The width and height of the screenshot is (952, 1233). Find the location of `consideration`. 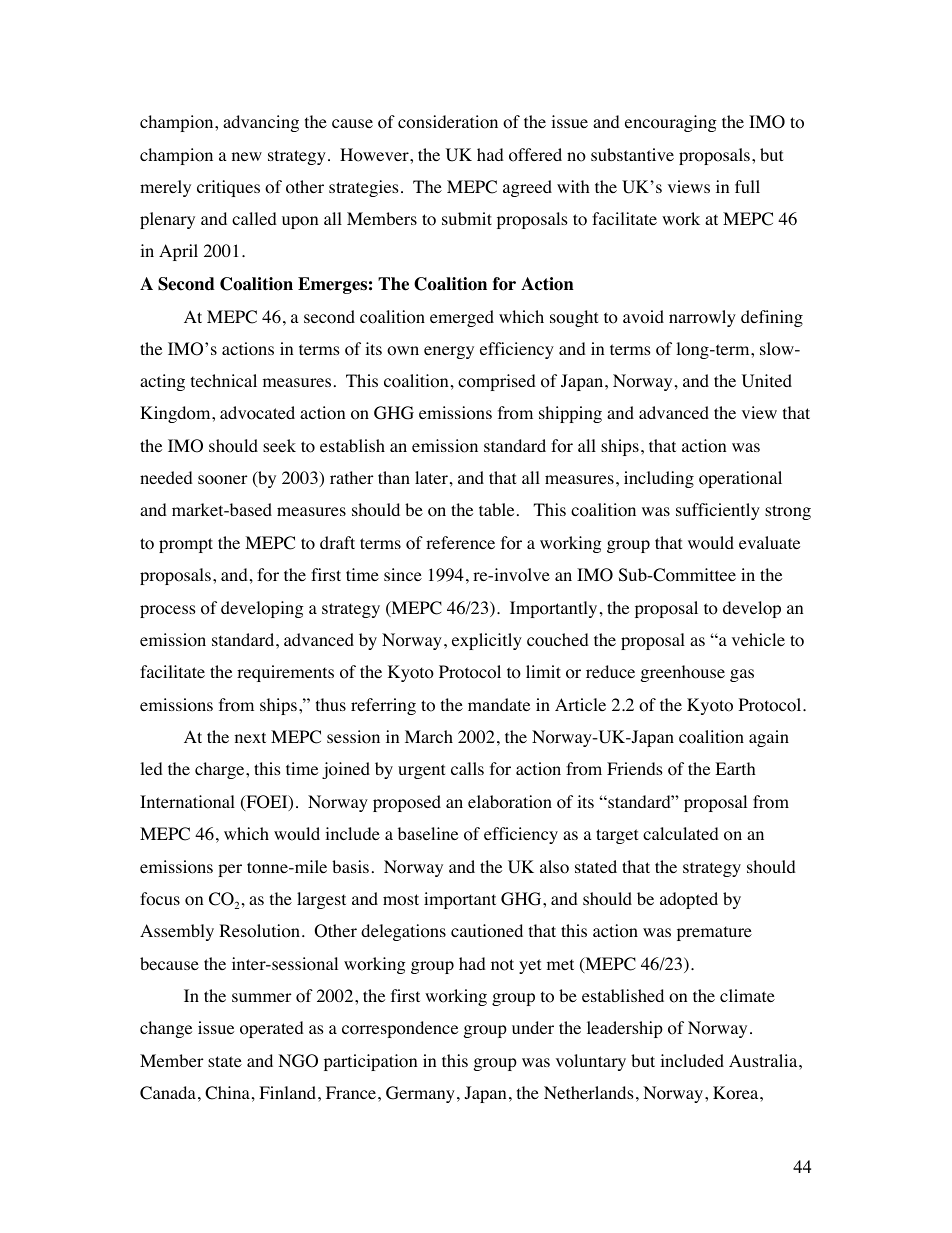

consideration is located at coordinates (448, 122).
